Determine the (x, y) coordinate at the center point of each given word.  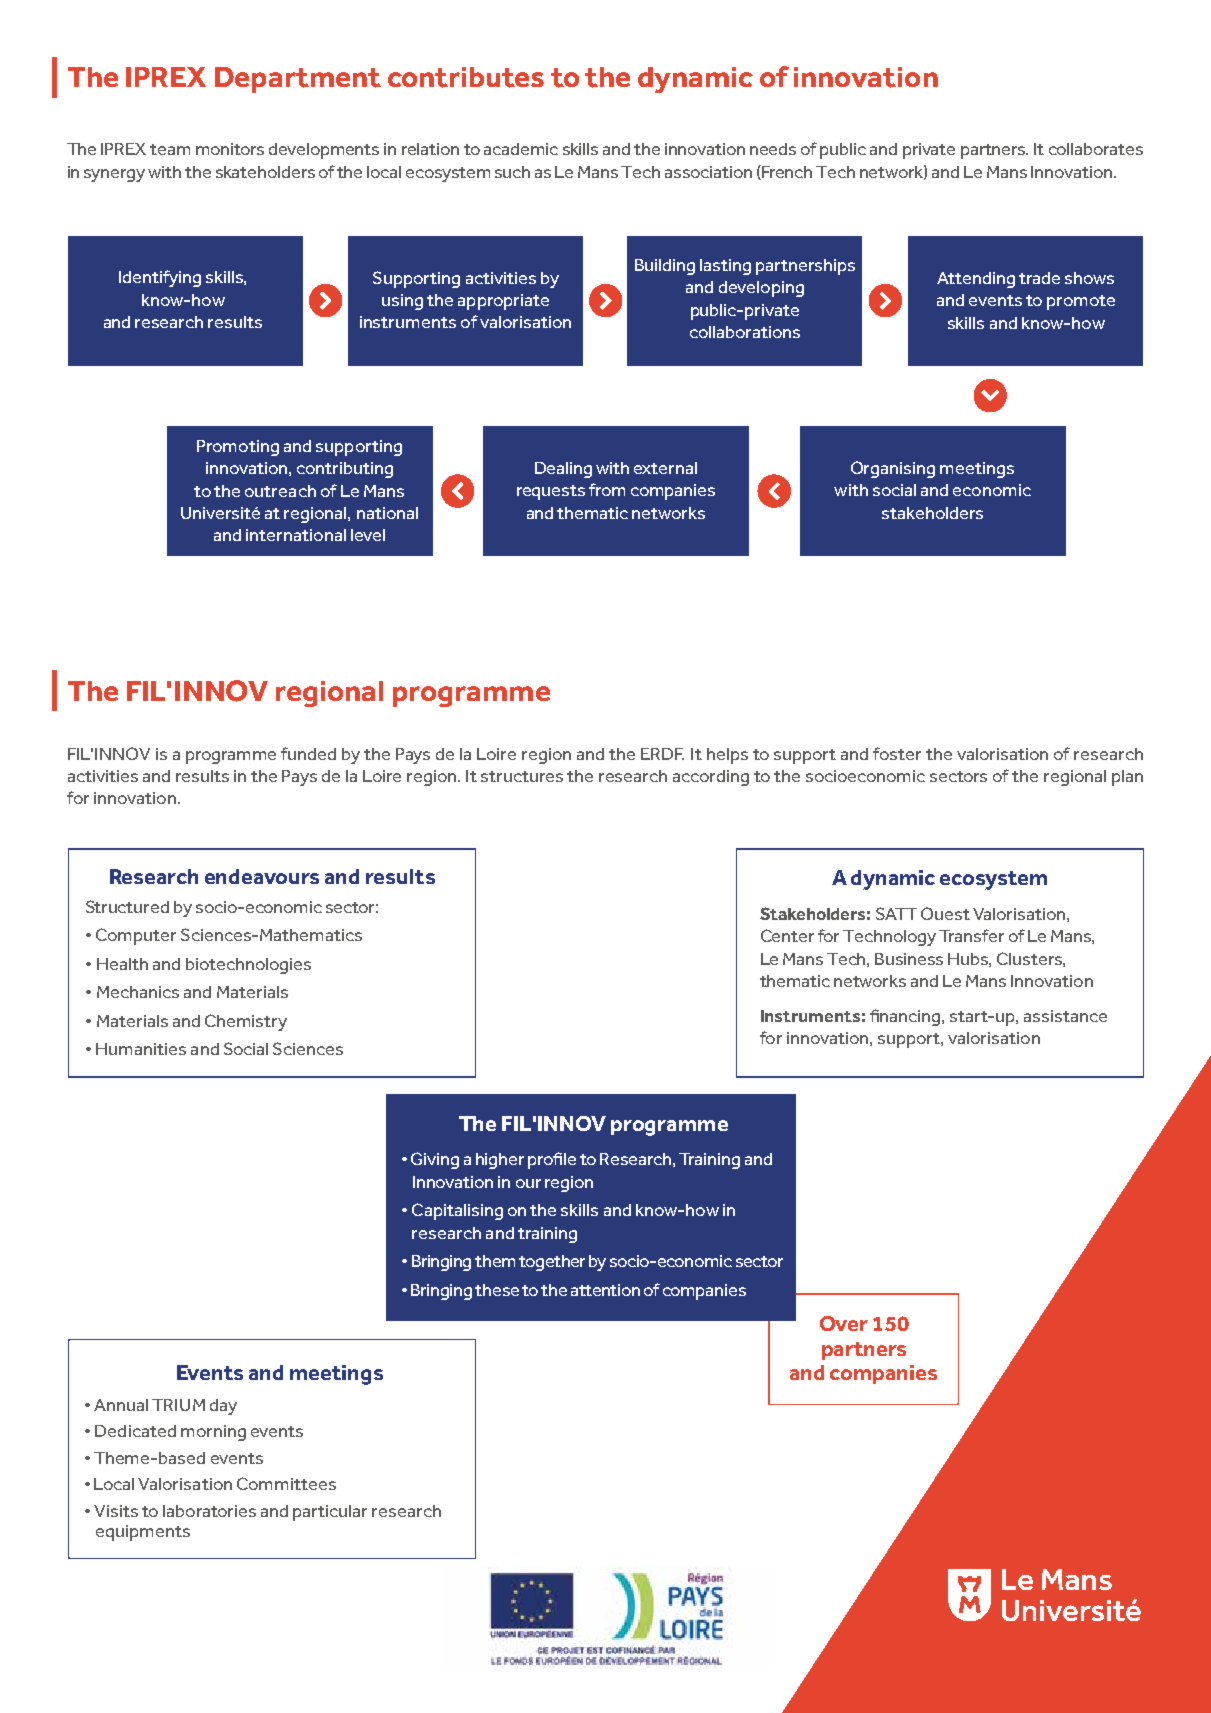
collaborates (1096, 149)
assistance (1065, 1016)
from (607, 489)
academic (521, 149)
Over (844, 1323)
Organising (893, 469)
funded (308, 753)
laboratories (209, 1511)
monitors (230, 149)
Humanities (141, 1049)
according (711, 778)
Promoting (238, 448)
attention (605, 1290)
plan (1127, 778)
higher (500, 1161)
